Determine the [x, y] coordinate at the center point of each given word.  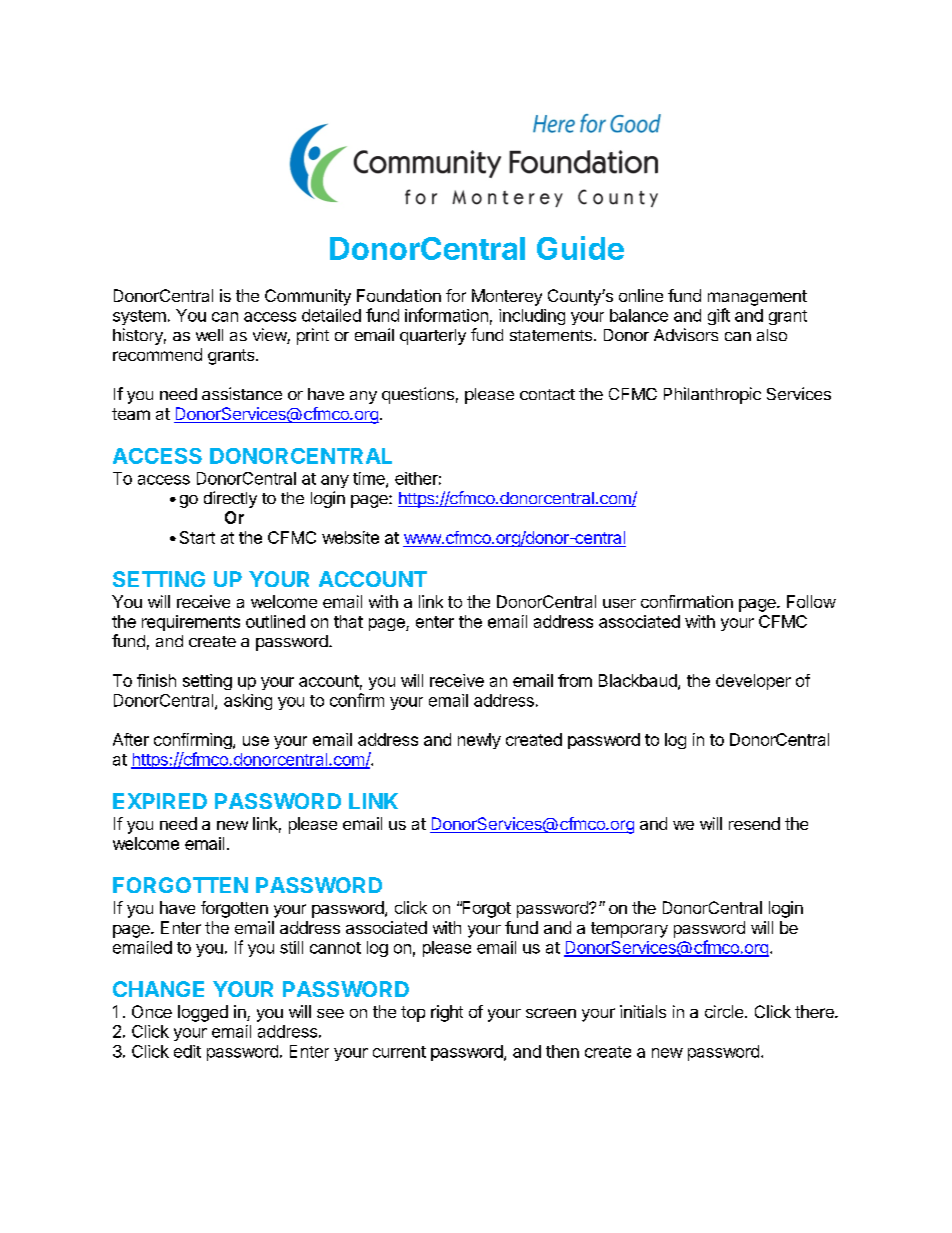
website [350, 537]
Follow [811, 601]
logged [203, 1013]
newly [479, 741]
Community [308, 297]
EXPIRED [160, 801]
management [757, 298]
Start [197, 537]
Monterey [507, 297]
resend [754, 823]
